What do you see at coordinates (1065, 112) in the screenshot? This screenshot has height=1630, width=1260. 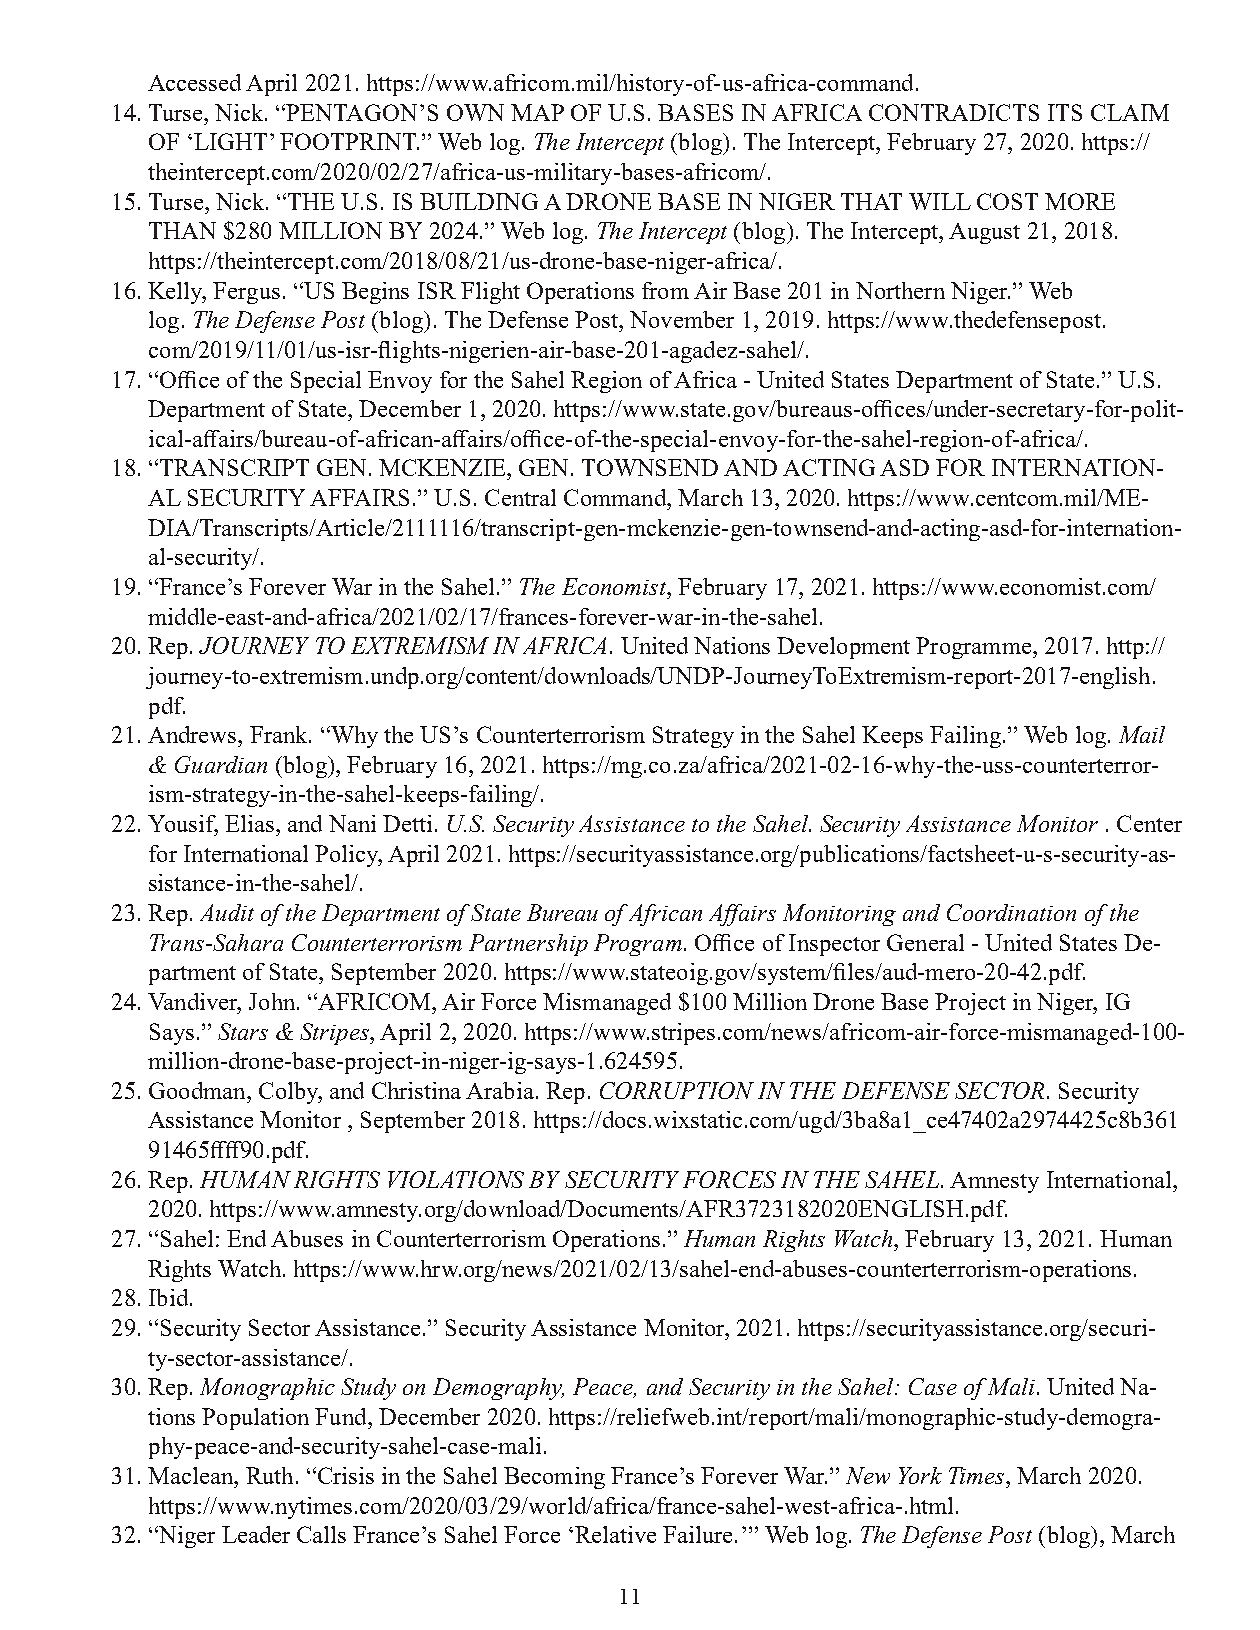 I see `ITS` at bounding box center [1065, 112].
